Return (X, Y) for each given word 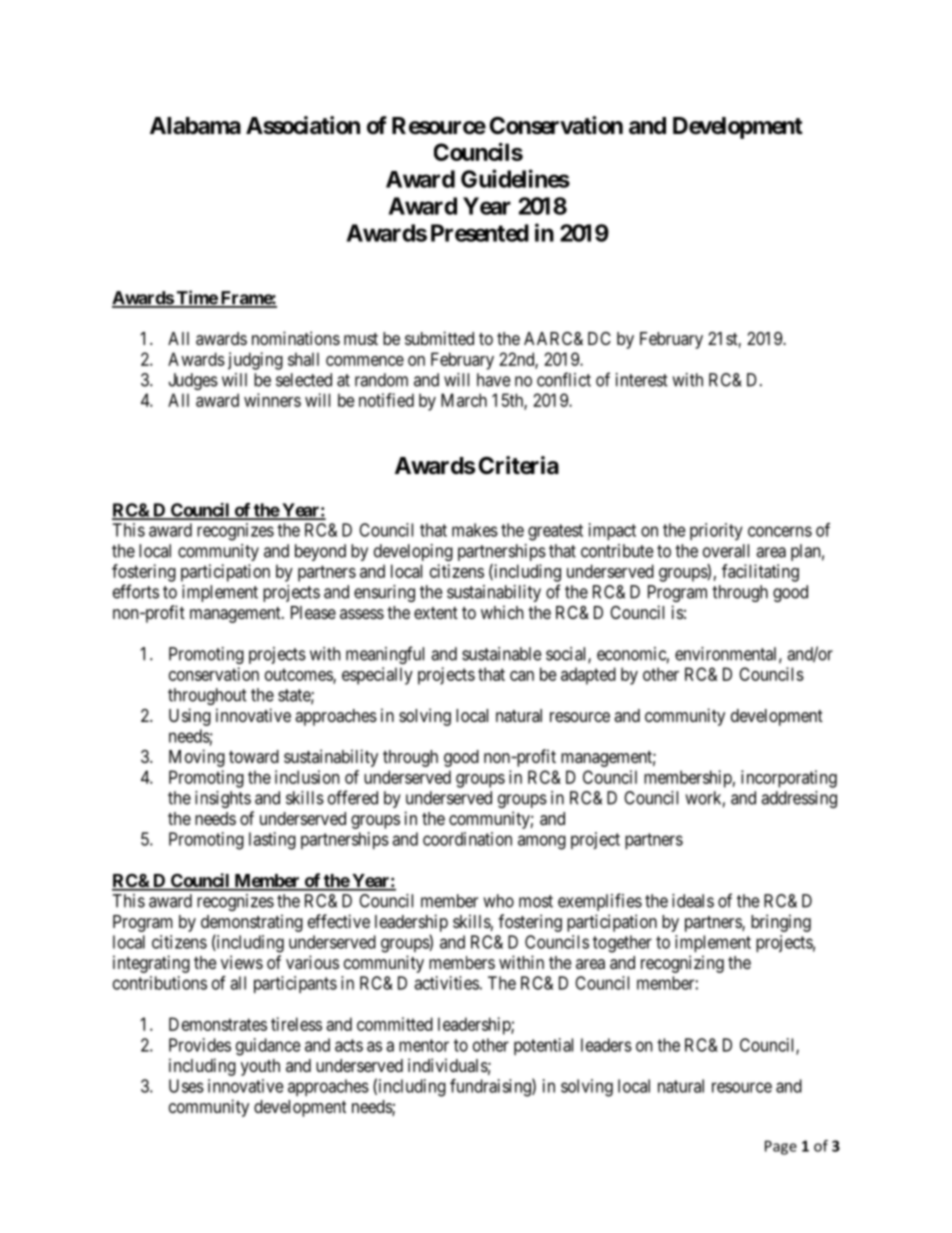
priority (716, 531)
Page (781, 1147)
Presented (480, 233)
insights (223, 799)
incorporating (789, 779)
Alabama (195, 126)
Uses (186, 1086)
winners (272, 400)
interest (642, 380)
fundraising (491, 1087)
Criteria (519, 465)
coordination (467, 839)
